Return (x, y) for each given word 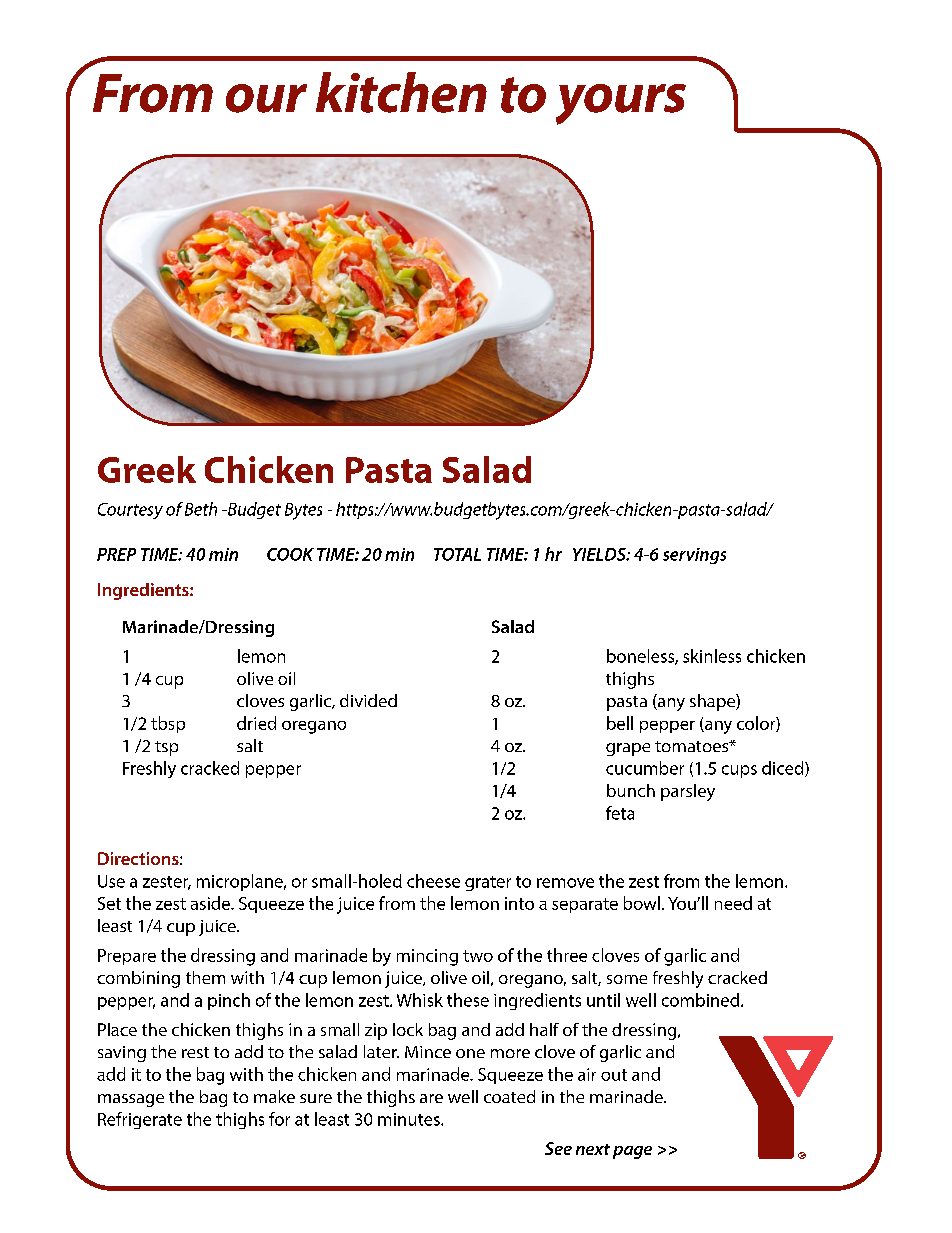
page (632, 1152)
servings (694, 556)
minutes (410, 1119)
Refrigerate (140, 1120)
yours (621, 104)
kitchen (401, 92)
